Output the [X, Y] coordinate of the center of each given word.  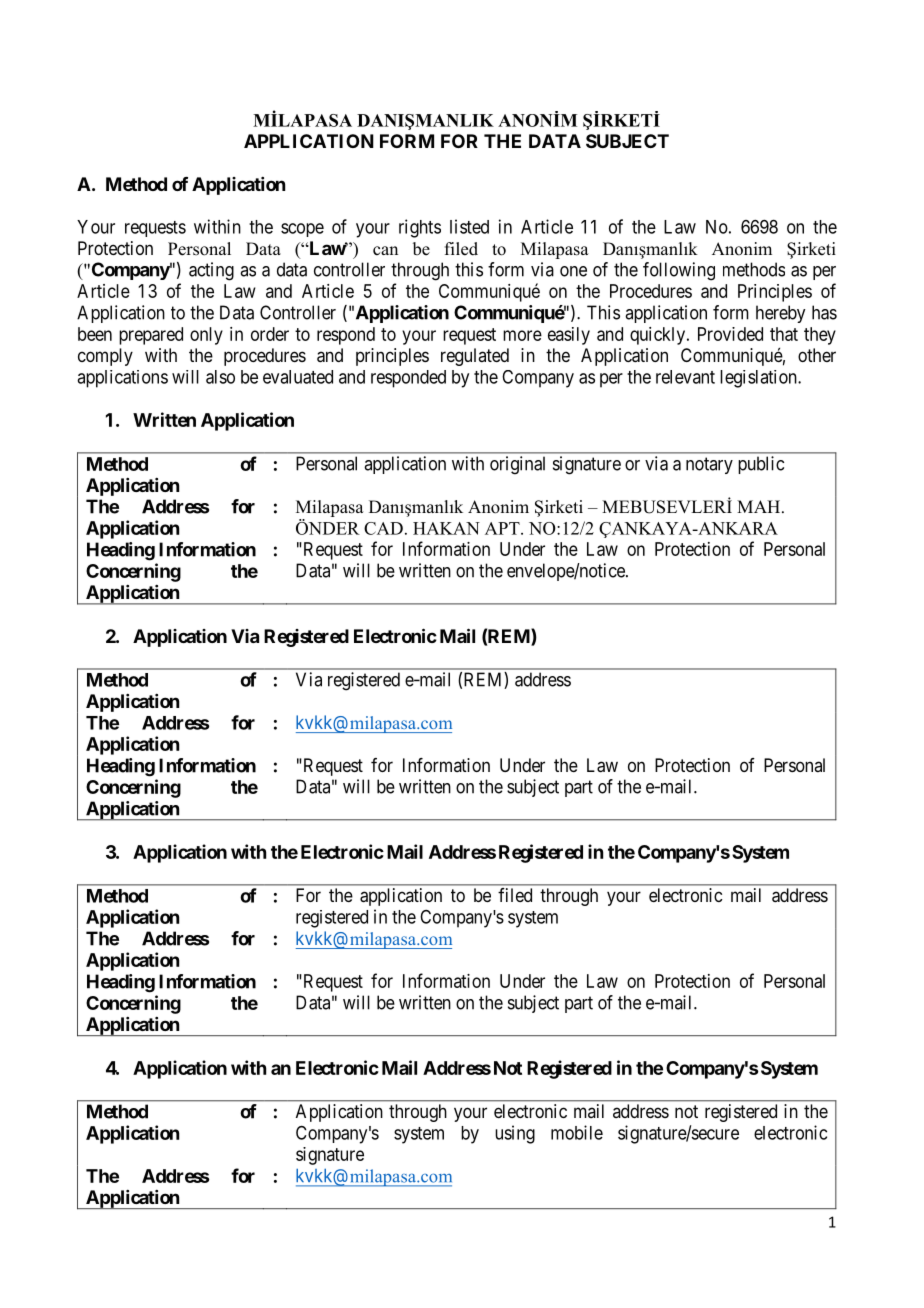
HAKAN [446, 528]
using [515, 1134]
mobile [577, 1132]
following [679, 271]
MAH [760, 506]
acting [211, 271]
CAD [383, 528]
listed [469, 226]
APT [503, 528]
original [517, 465]
